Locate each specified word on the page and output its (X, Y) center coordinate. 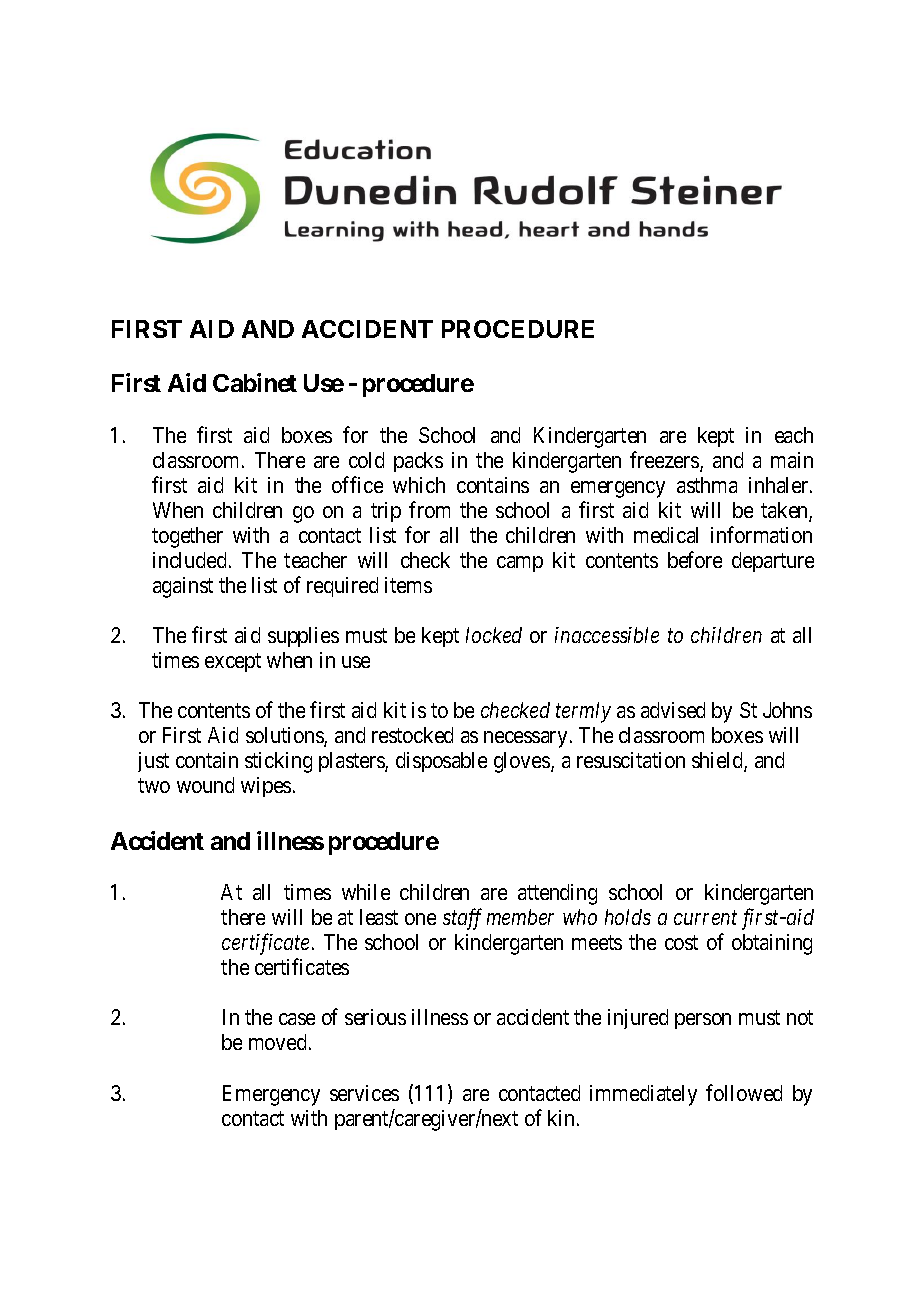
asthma (707, 485)
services (364, 1093)
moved (277, 1042)
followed (744, 1092)
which (419, 485)
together (187, 537)
